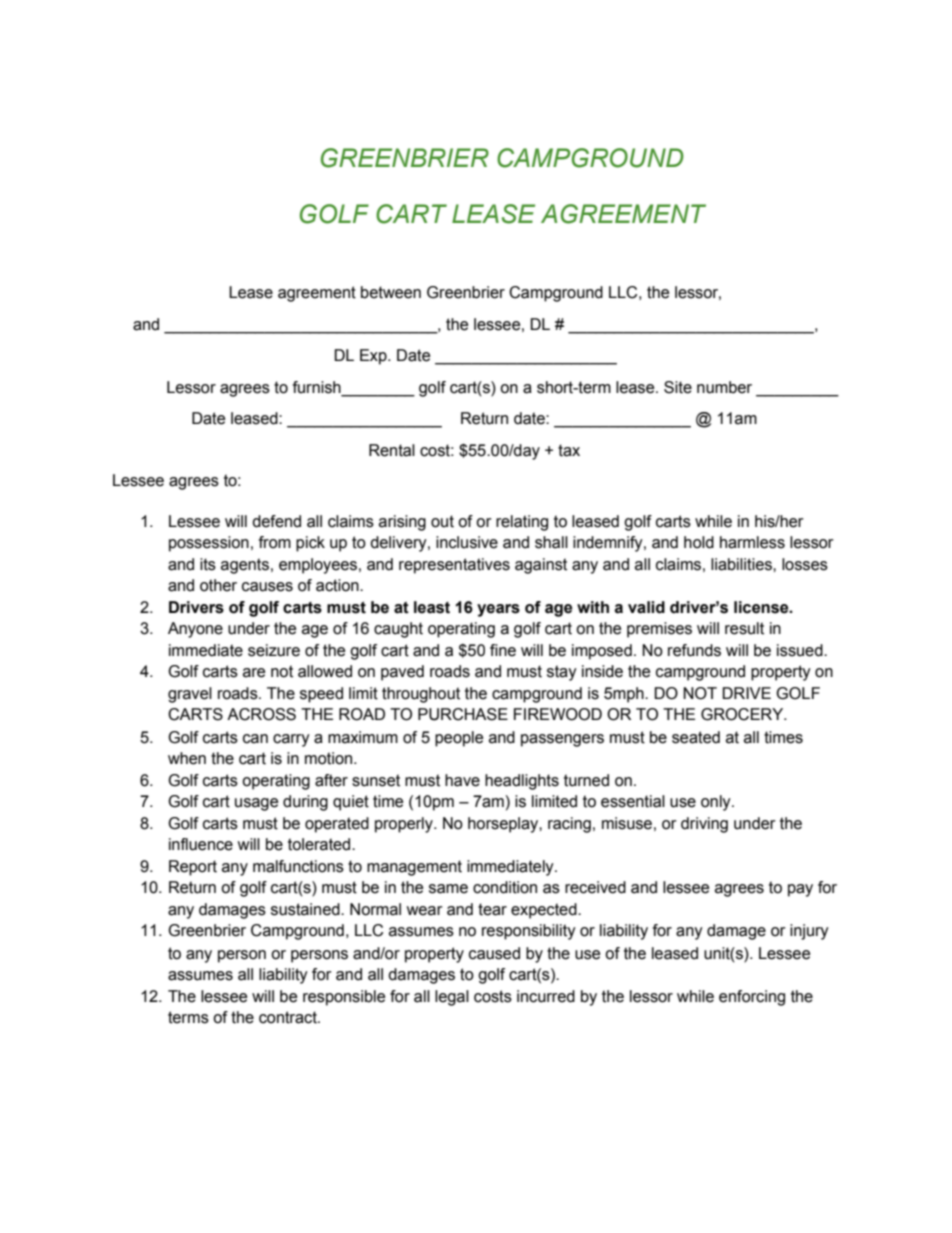  What do you see at coordinates (752, 998) in the screenshot?
I see `enforcing` at bounding box center [752, 998].
